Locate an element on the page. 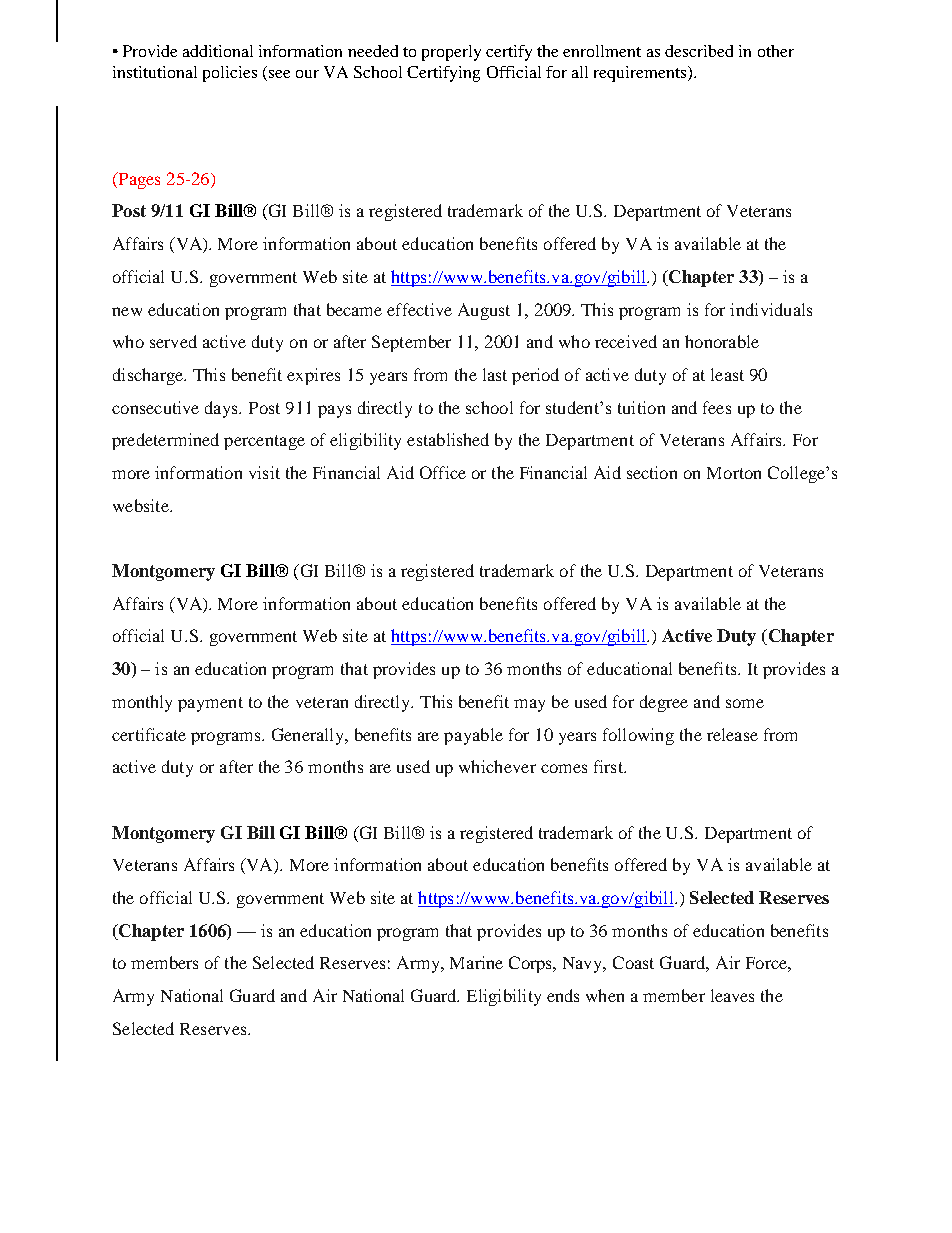  Corps is located at coordinates (532, 964).
